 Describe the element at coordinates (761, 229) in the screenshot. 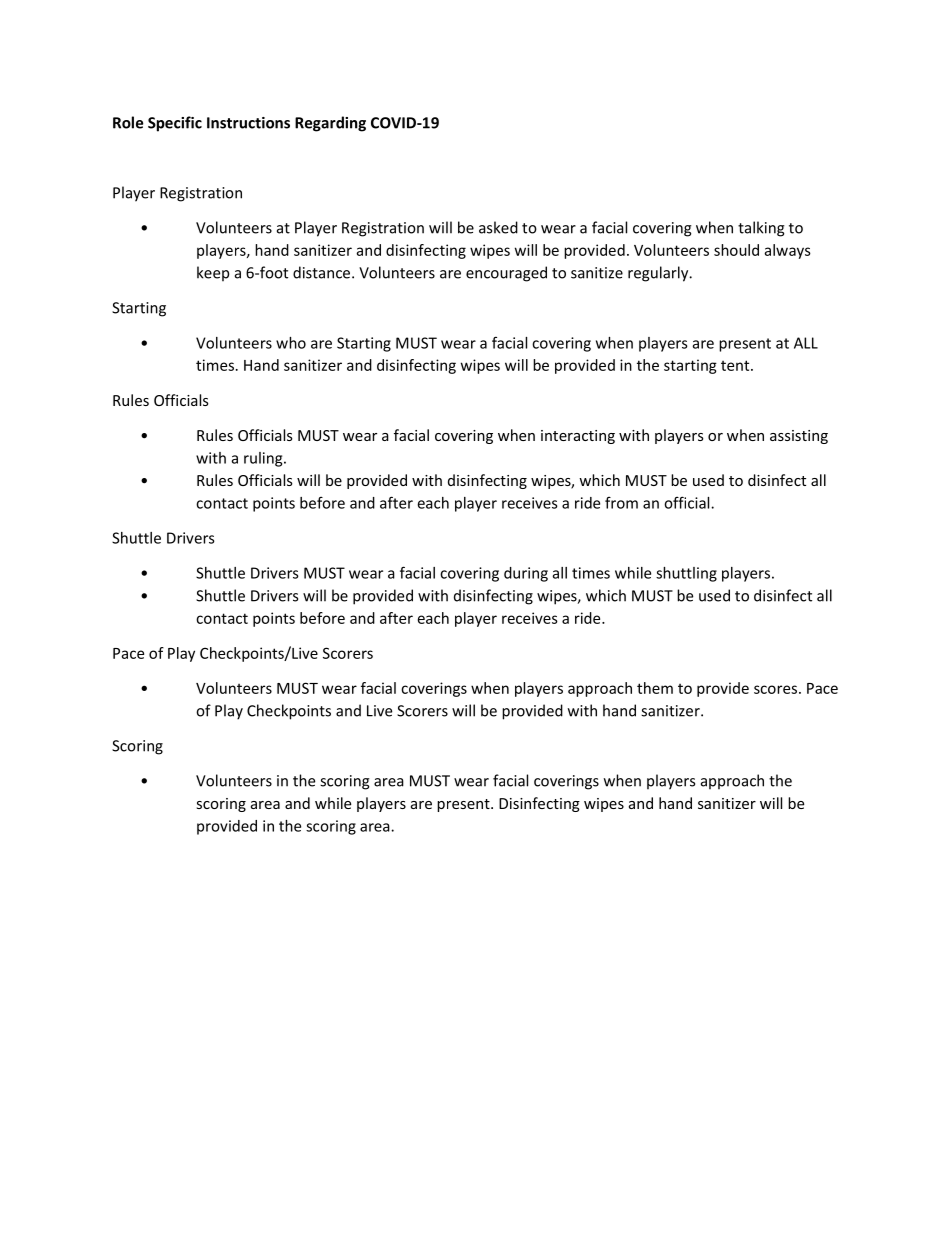

I see `talking` at that location.
